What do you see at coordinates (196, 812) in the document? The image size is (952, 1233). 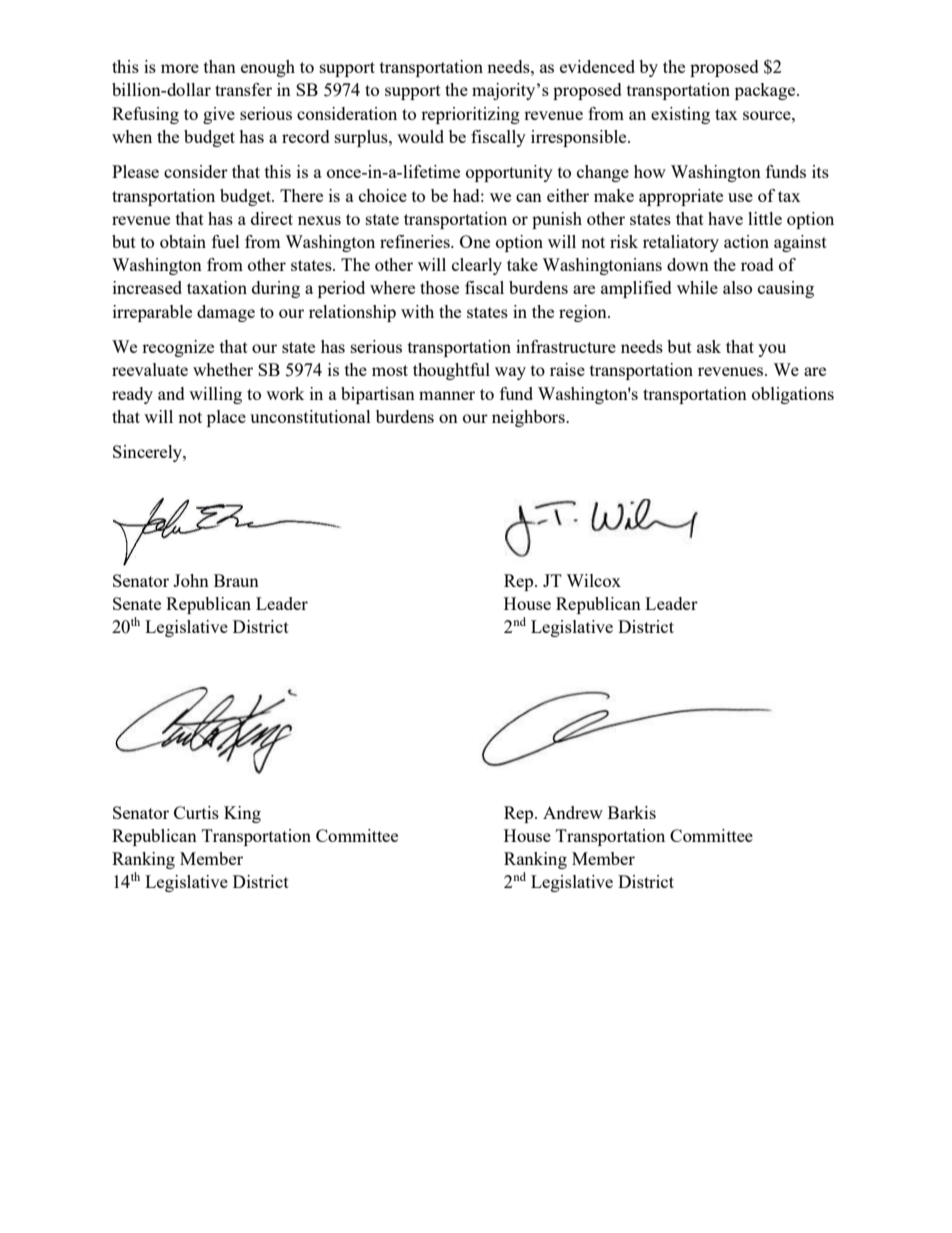 I see `Curtis` at bounding box center [196, 812].
